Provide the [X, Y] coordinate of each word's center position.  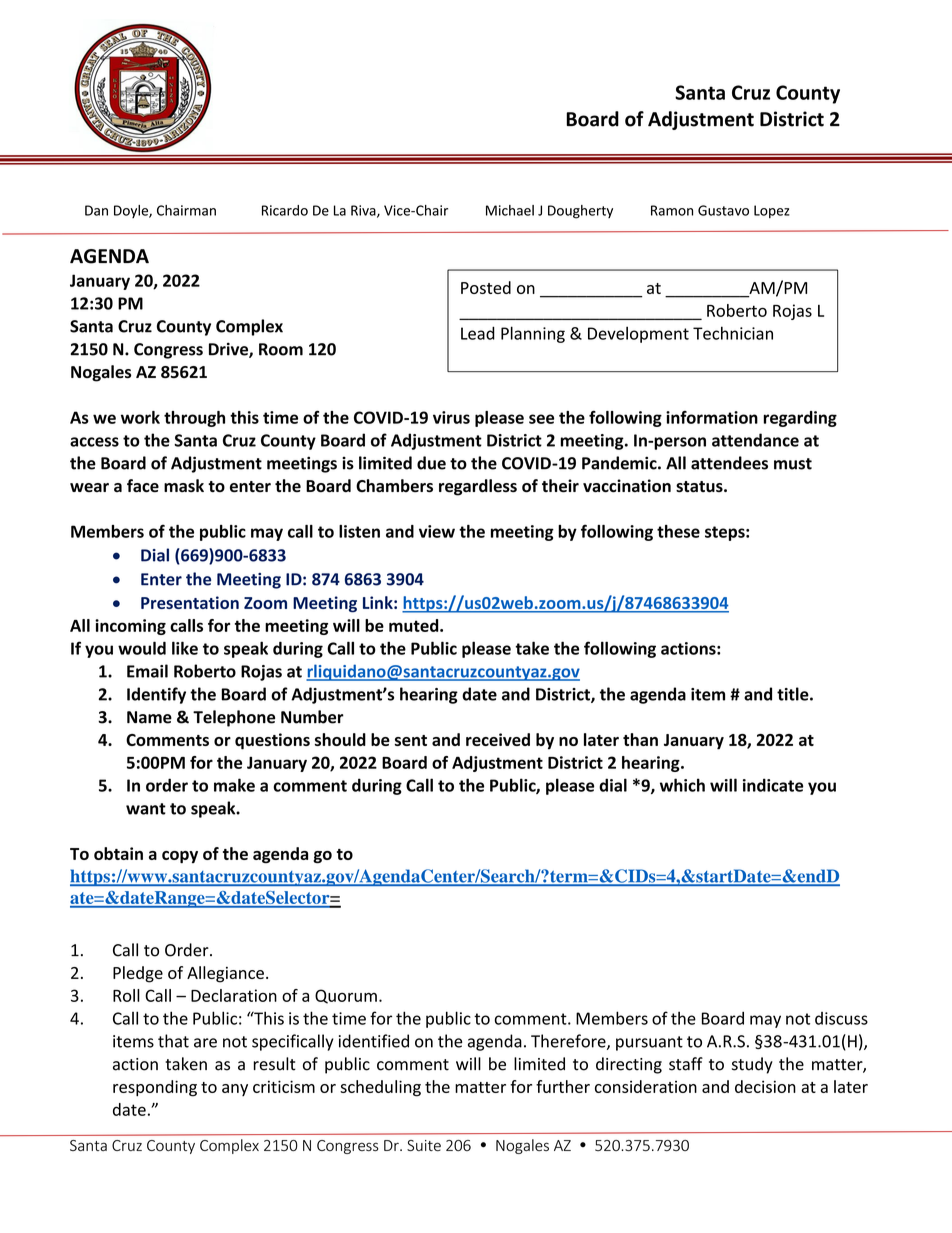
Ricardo [285, 210]
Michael [510, 210]
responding [155, 1088]
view [437, 531]
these [678, 531]
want [146, 809]
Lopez [772, 211]
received [498, 739]
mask [184, 485]
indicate [773, 785]
